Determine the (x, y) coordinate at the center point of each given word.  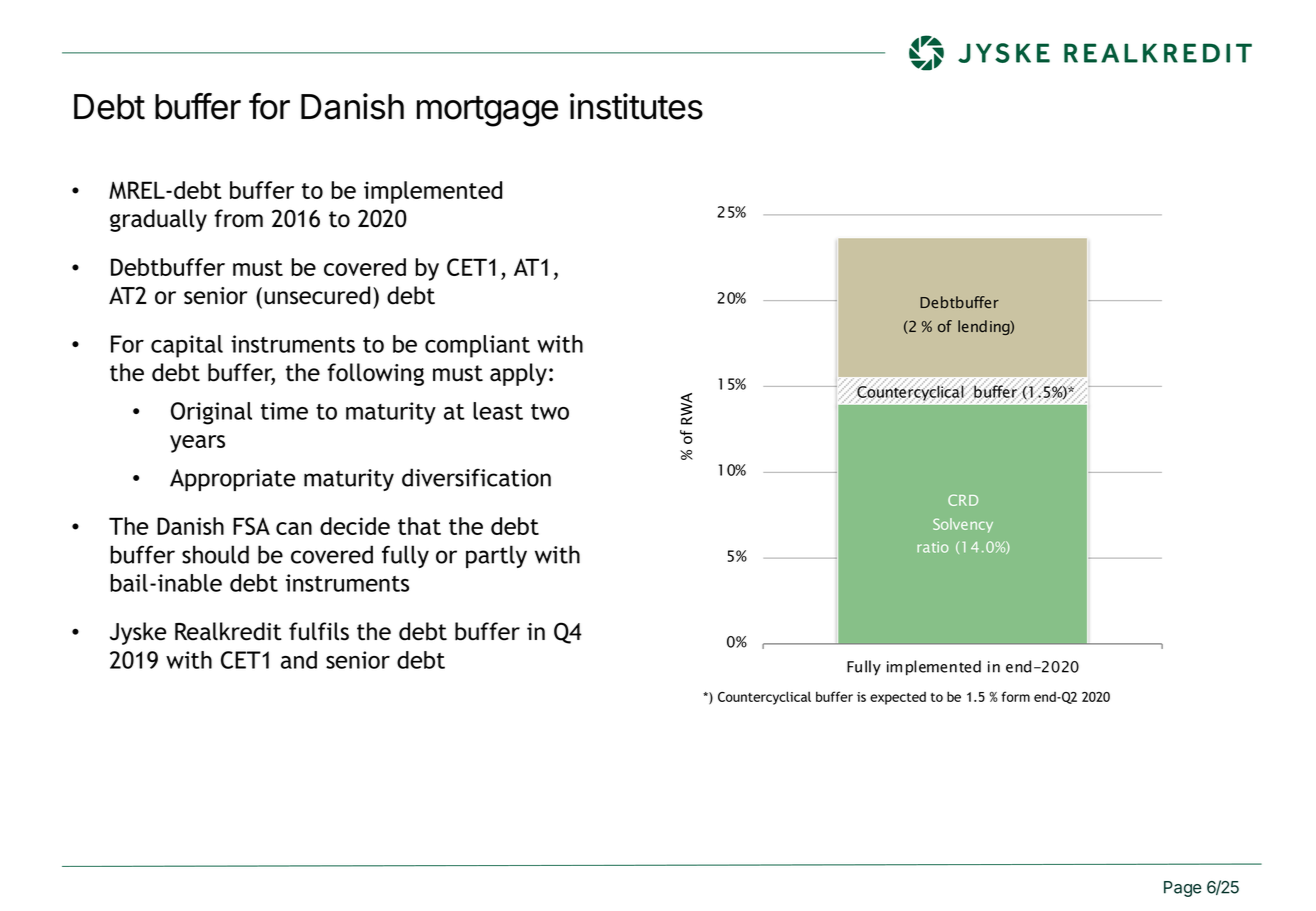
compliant (477, 346)
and (299, 660)
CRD (963, 500)
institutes (636, 106)
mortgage (487, 111)
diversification (476, 477)
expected (898, 698)
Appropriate (232, 480)
